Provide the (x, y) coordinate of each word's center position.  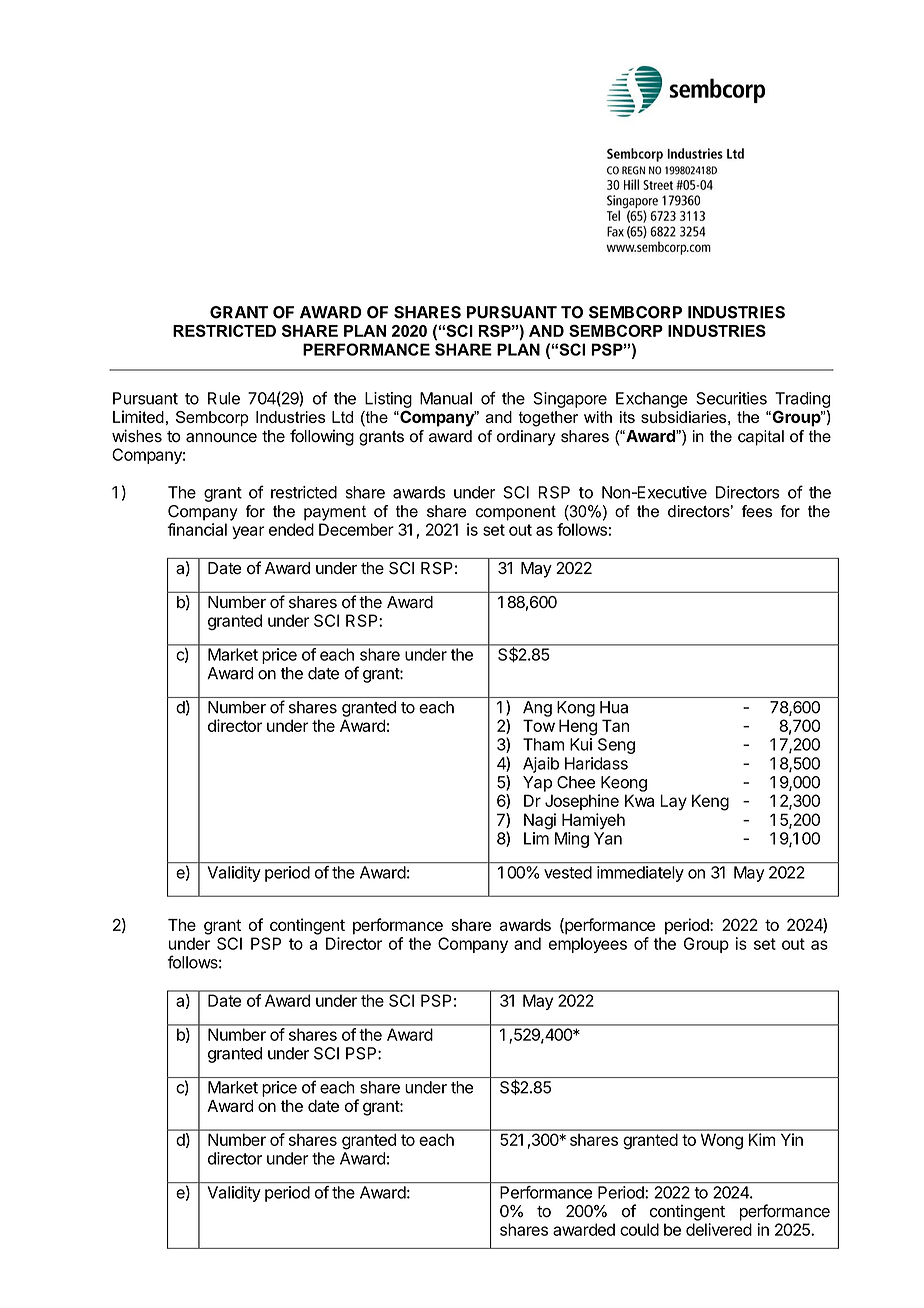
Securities (731, 398)
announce (221, 438)
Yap (537, 784)
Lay (673, 802)
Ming (572, 840)
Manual (446, 398)
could (639, 1229)
